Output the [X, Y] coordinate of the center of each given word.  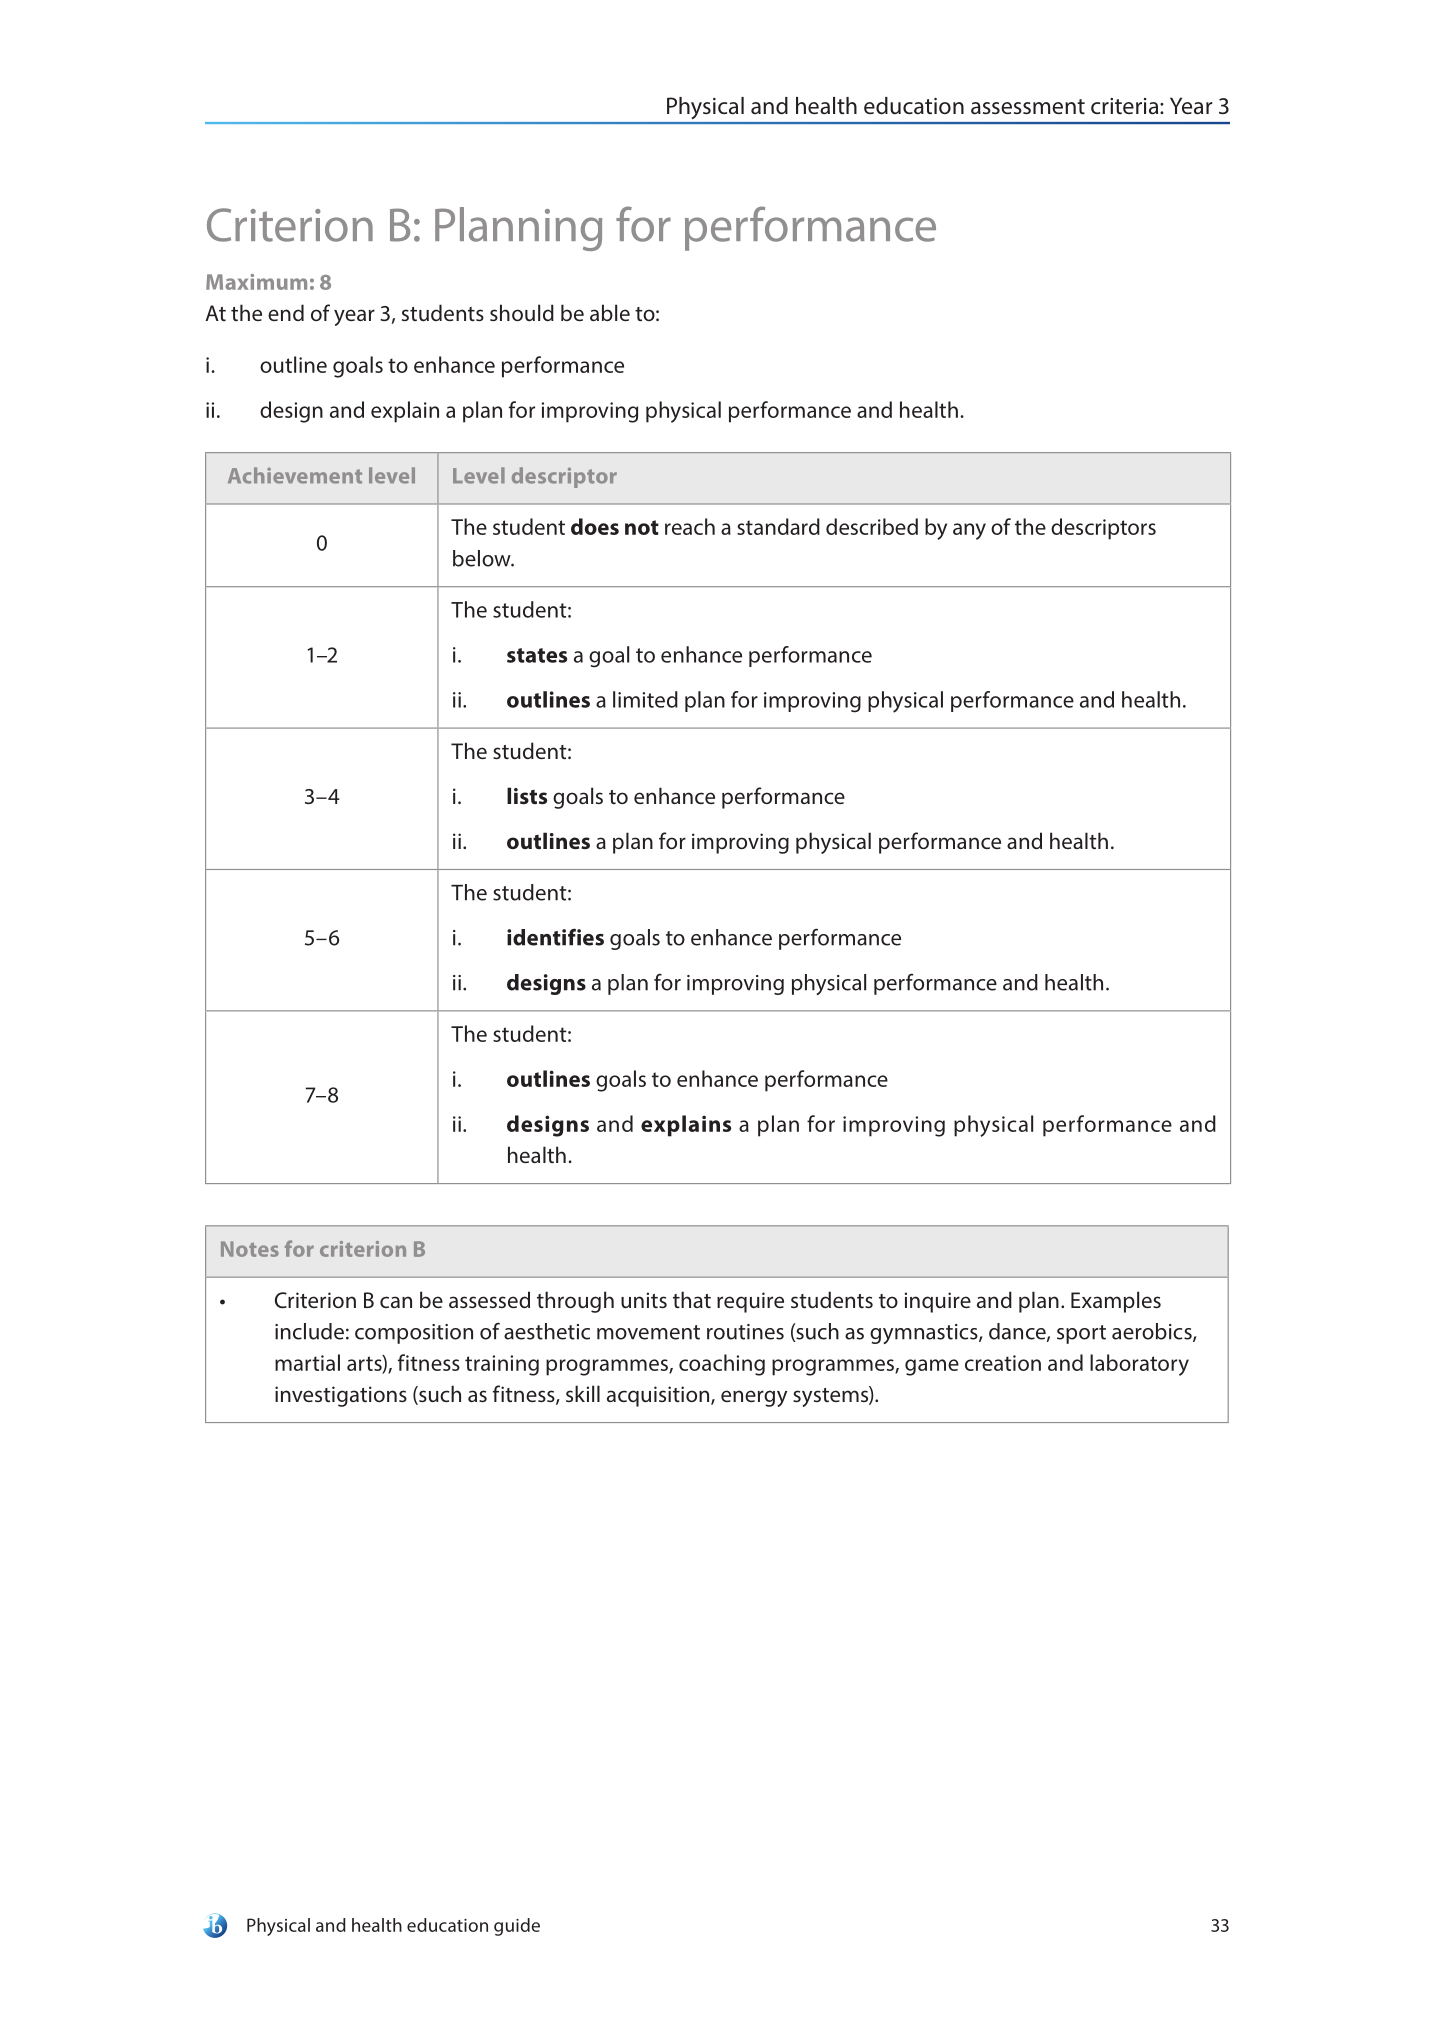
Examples [1116, 1302]
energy [754, 1398]
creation [1003, 1363]
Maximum [256, 282]
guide [517, 1927]
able [610, 312]
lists [527, 795]
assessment [1028, 107]
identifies [555, 937]
